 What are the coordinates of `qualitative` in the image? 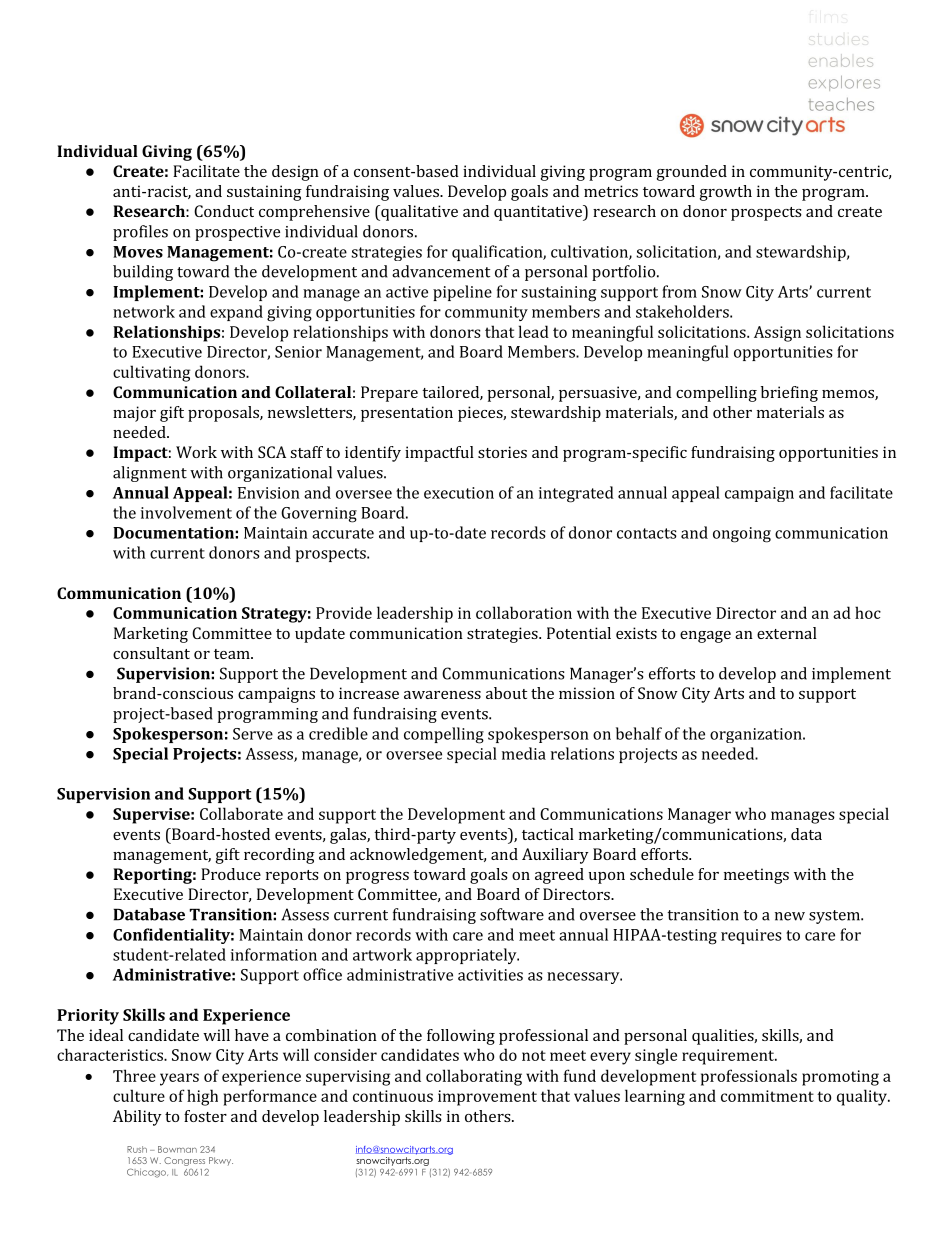 It's located at (418, 213).
